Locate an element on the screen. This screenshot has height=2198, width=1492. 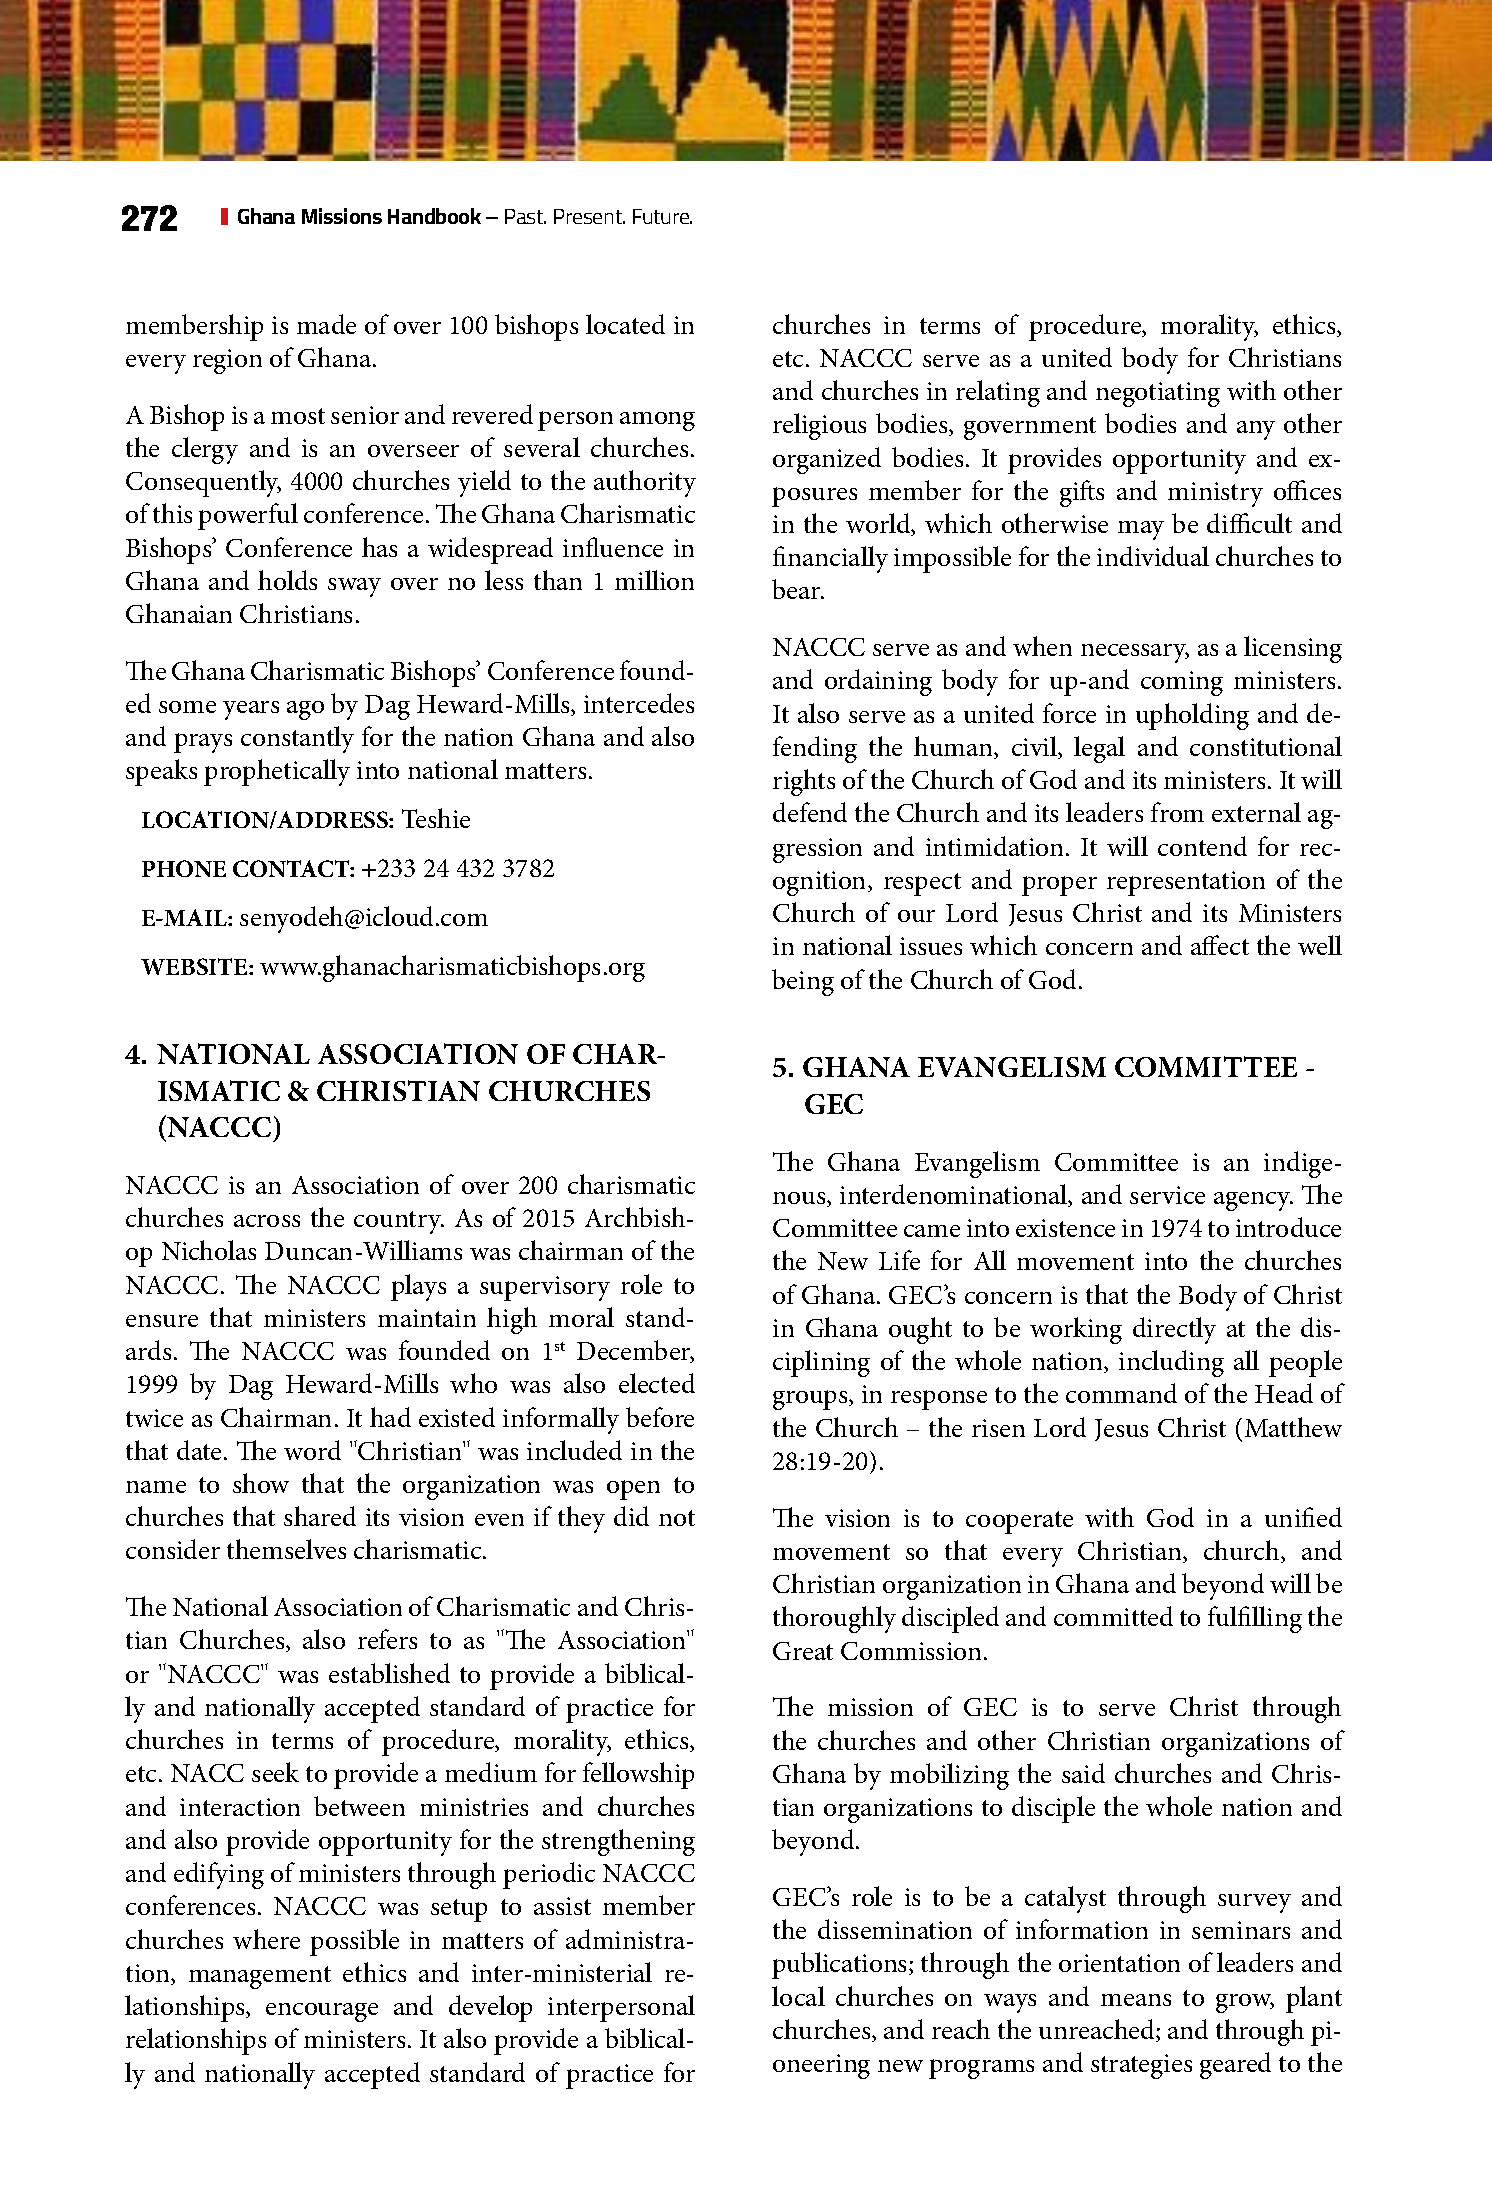
being is located at coordinates (803, 982).
